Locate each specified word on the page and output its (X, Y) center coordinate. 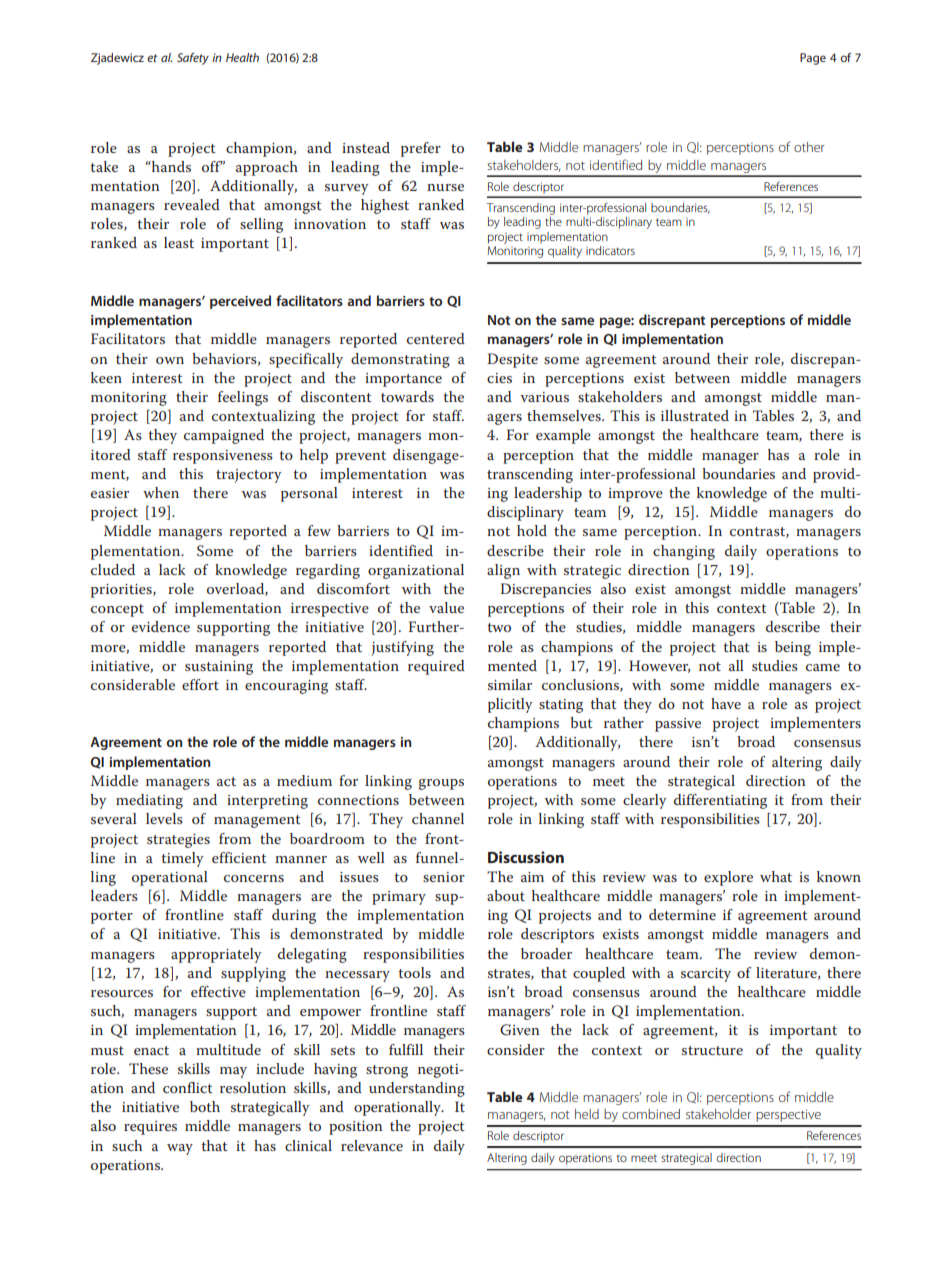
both (205, 1106)
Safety (193, 59)
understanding (417, 1089)
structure (712, 1050)
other (809, 147)
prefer (421, 149)
